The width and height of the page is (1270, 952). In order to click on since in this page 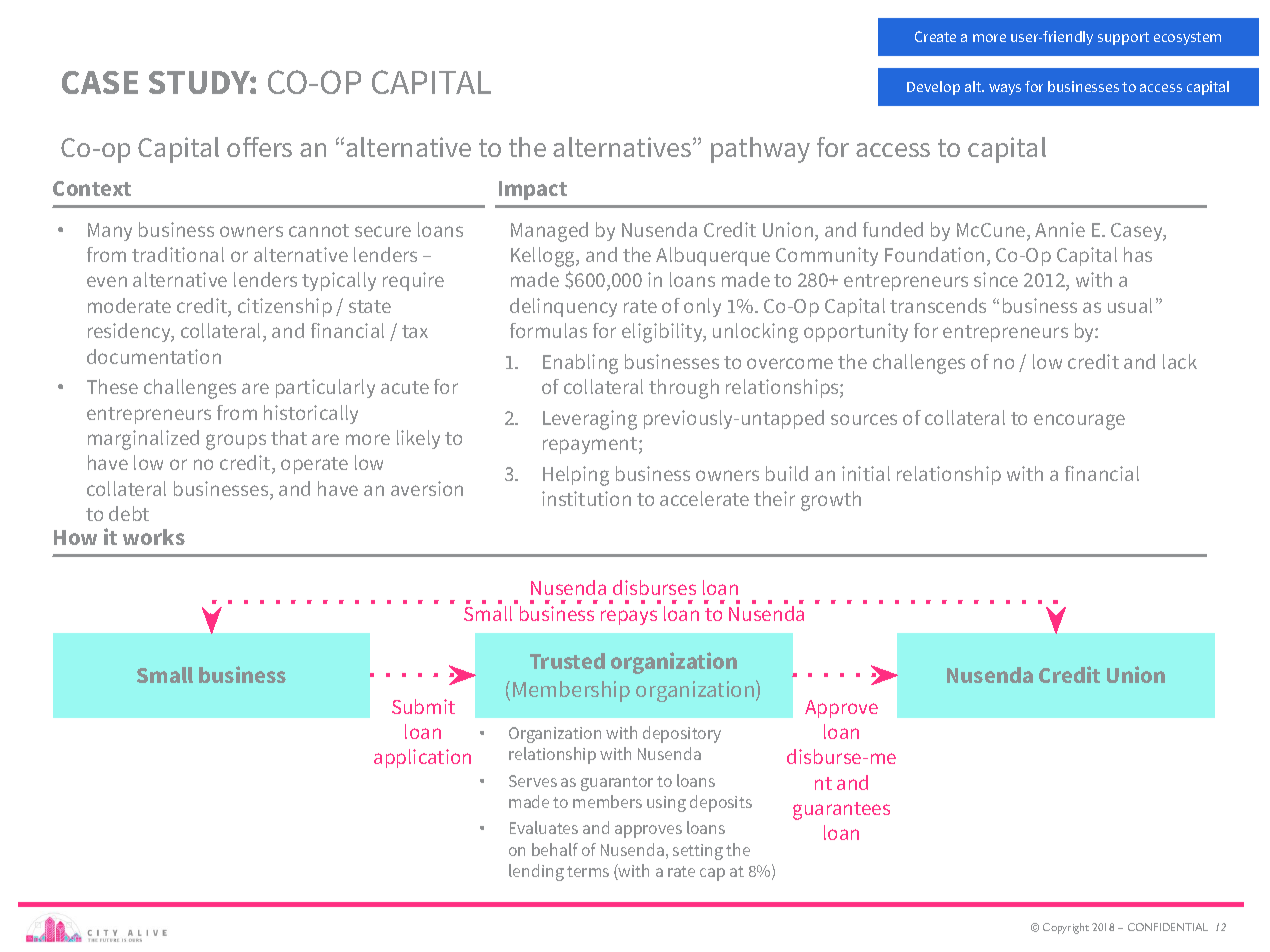, I will do `click(996, 279)`.
